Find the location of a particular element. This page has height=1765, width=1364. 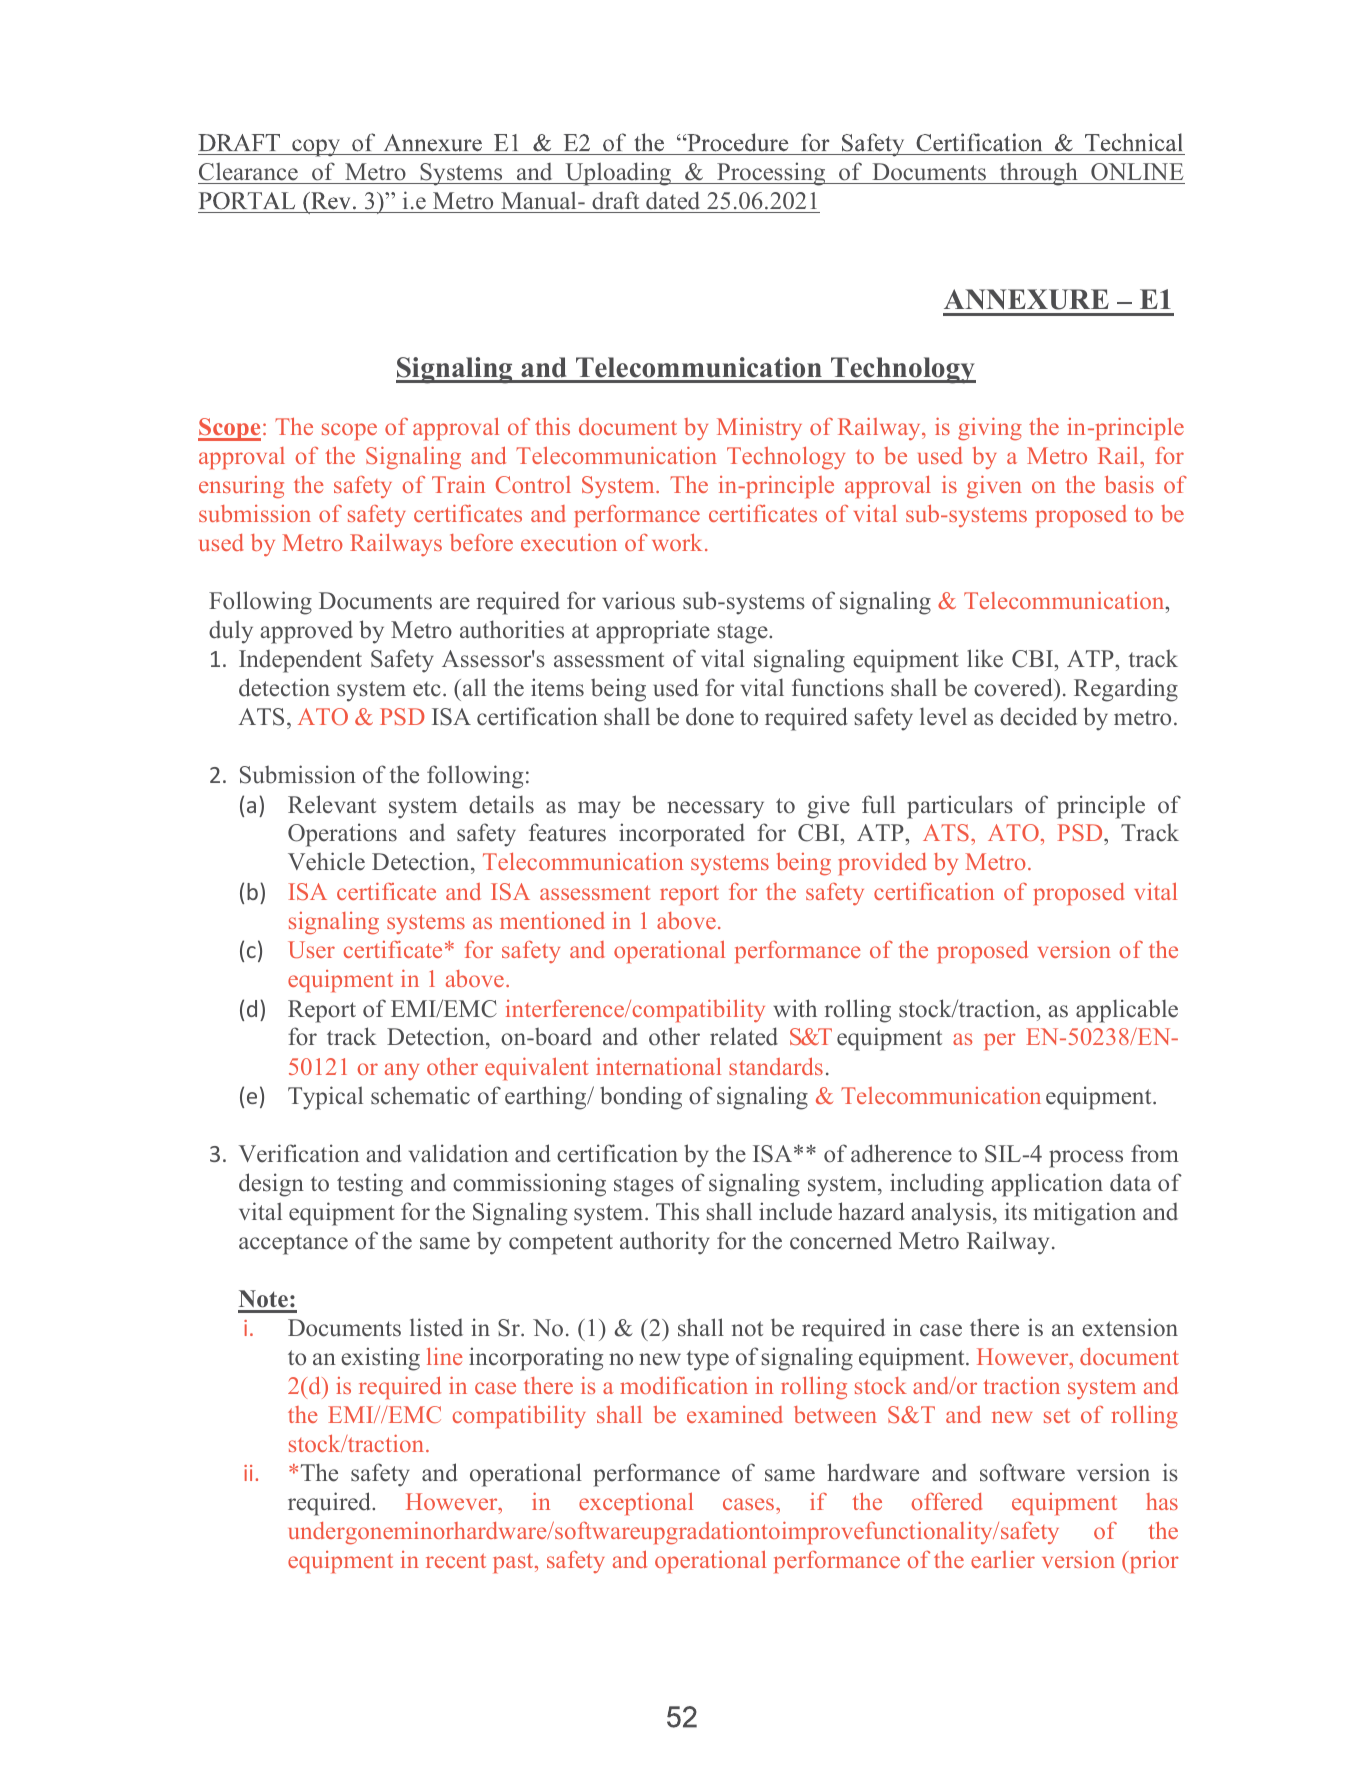

ensuring is located at coordinates (241, 487).
